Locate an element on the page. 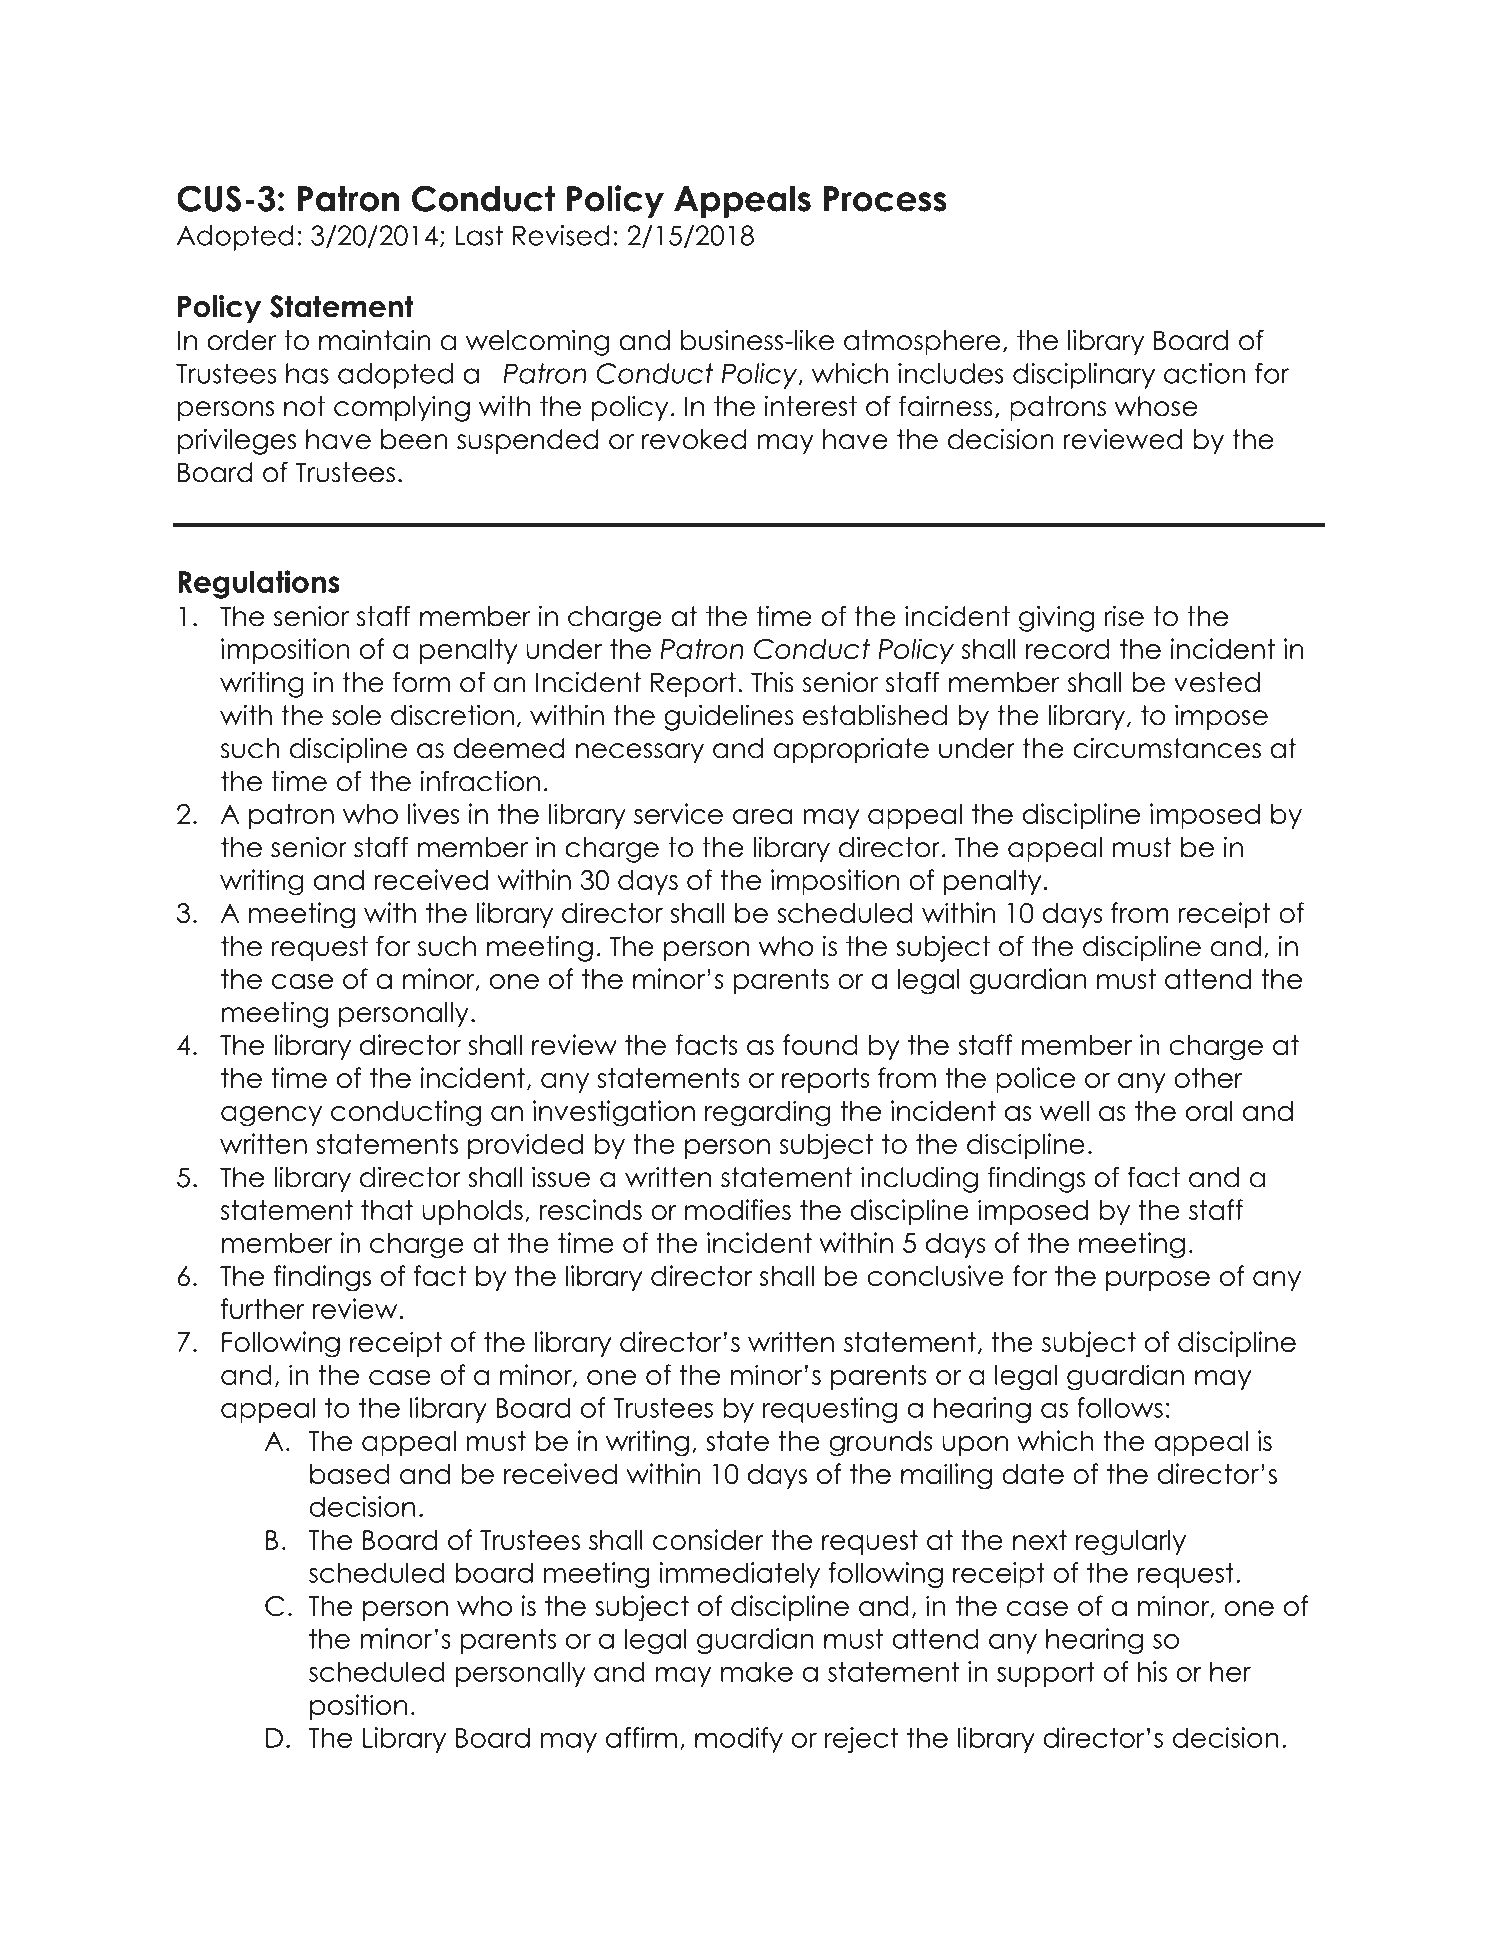 The width and height of the page is (1497, 1937). disciplinary is located at coordinates (1084, 376).
